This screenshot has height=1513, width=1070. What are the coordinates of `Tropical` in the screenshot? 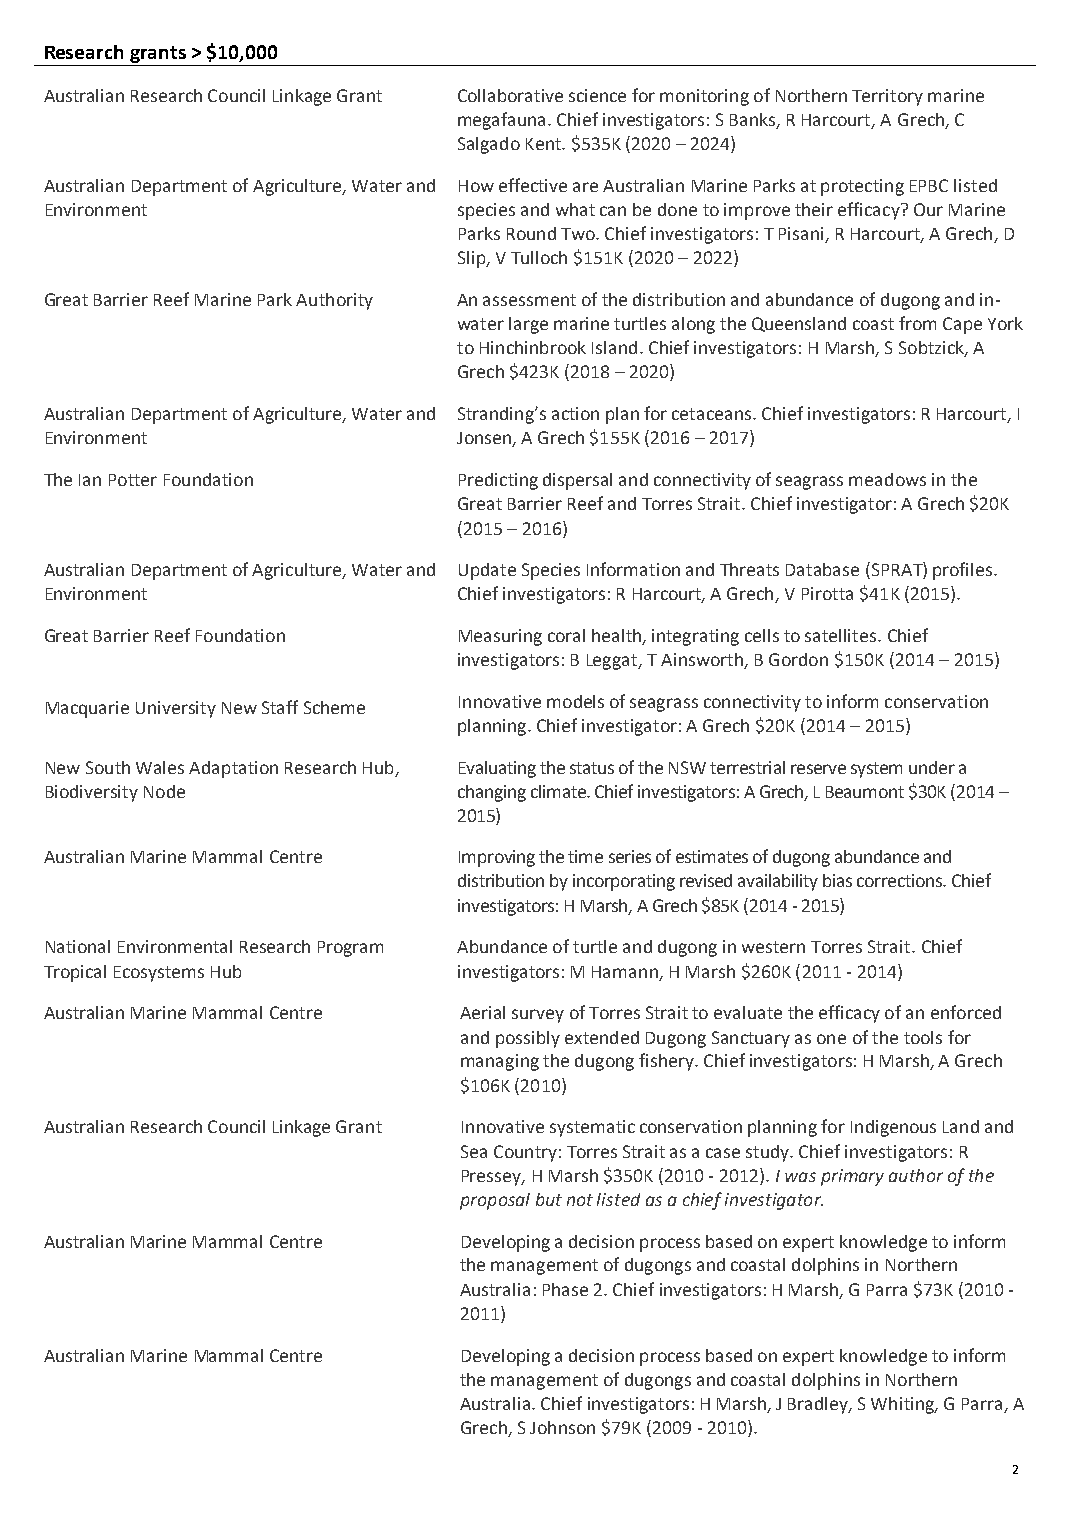 It's located at (75, 973).
